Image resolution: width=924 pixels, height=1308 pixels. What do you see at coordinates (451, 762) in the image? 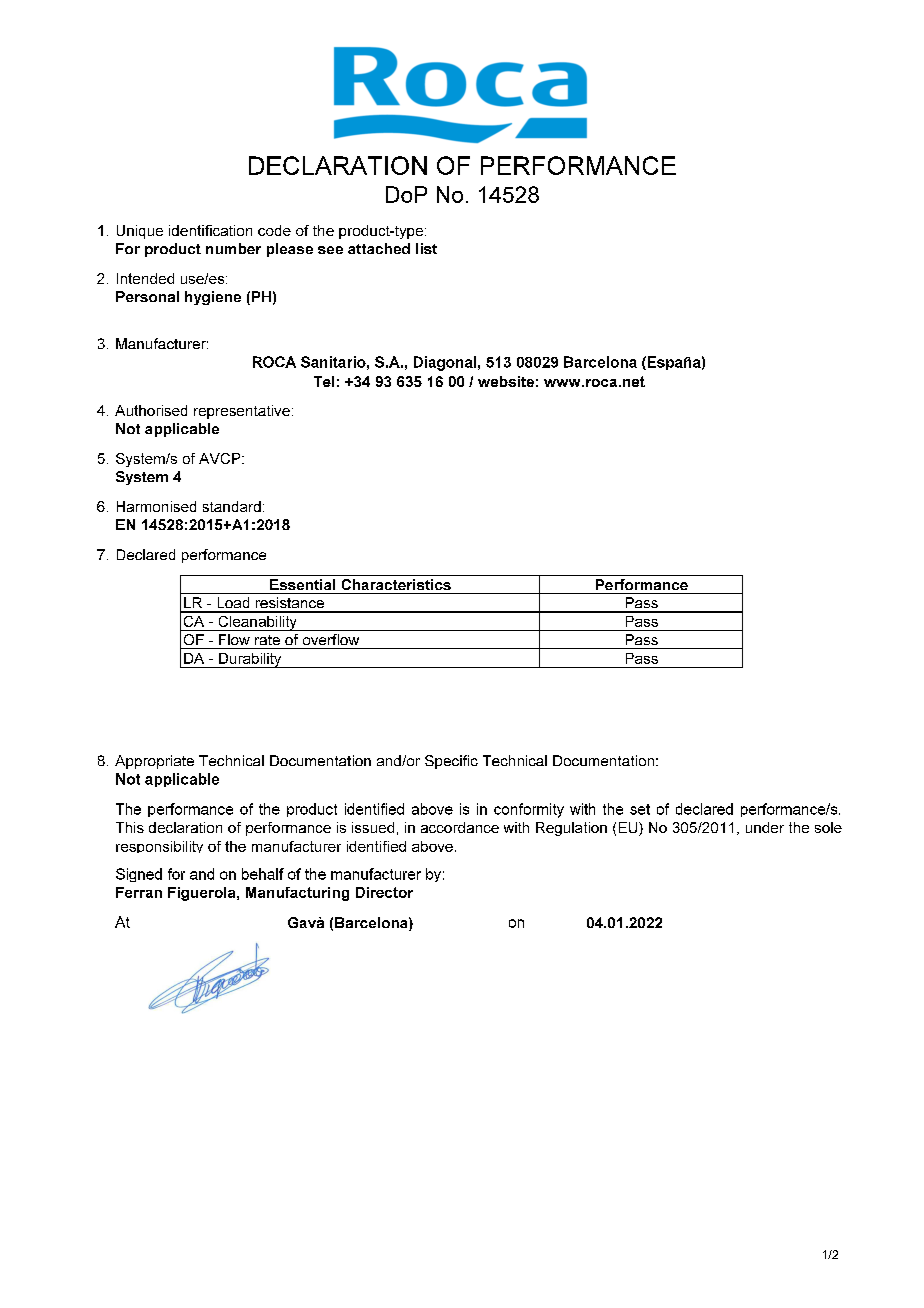
I see `Specific` at bounding box center [451, 762].
